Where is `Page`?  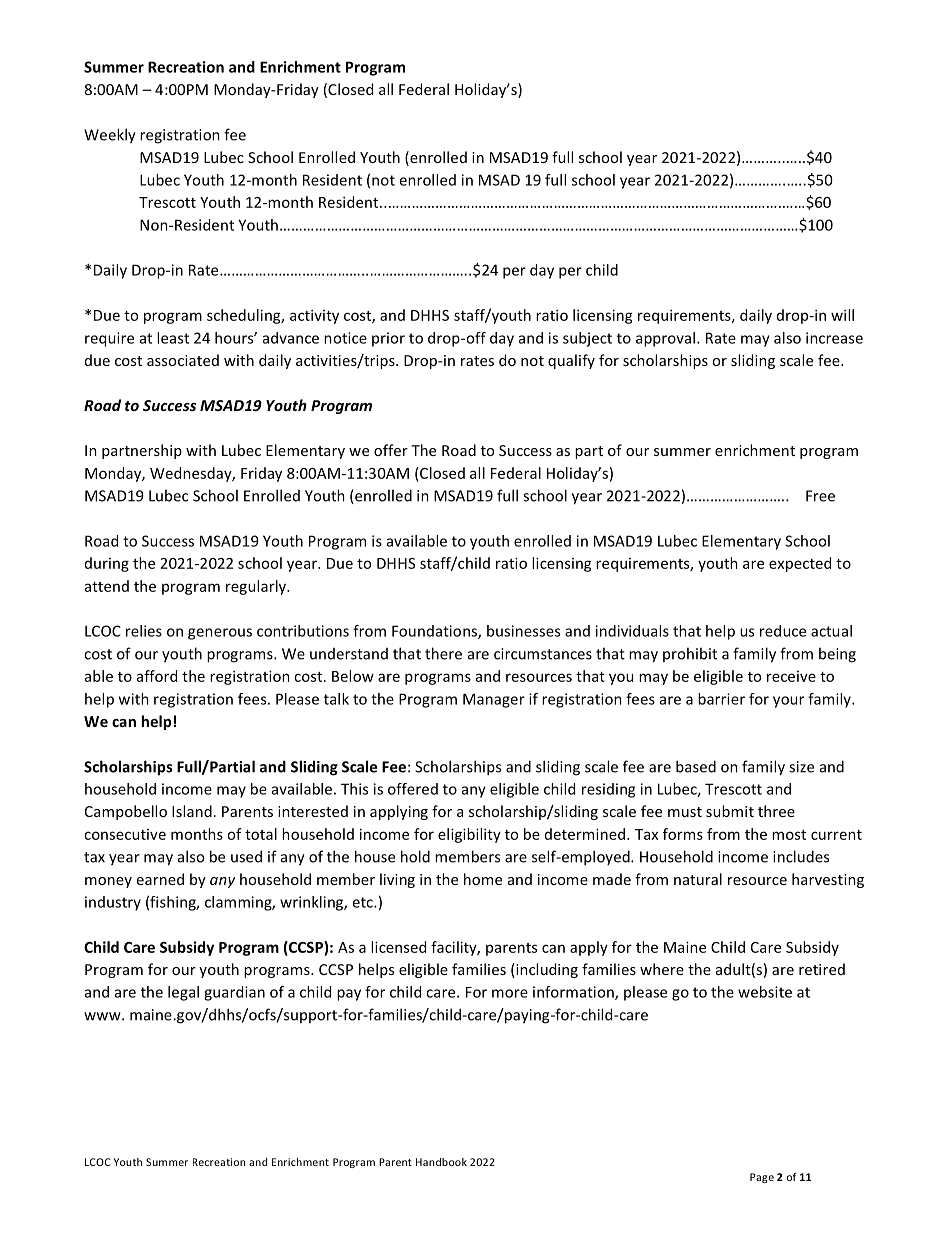
Page is located at coordinates (762, 1178).
